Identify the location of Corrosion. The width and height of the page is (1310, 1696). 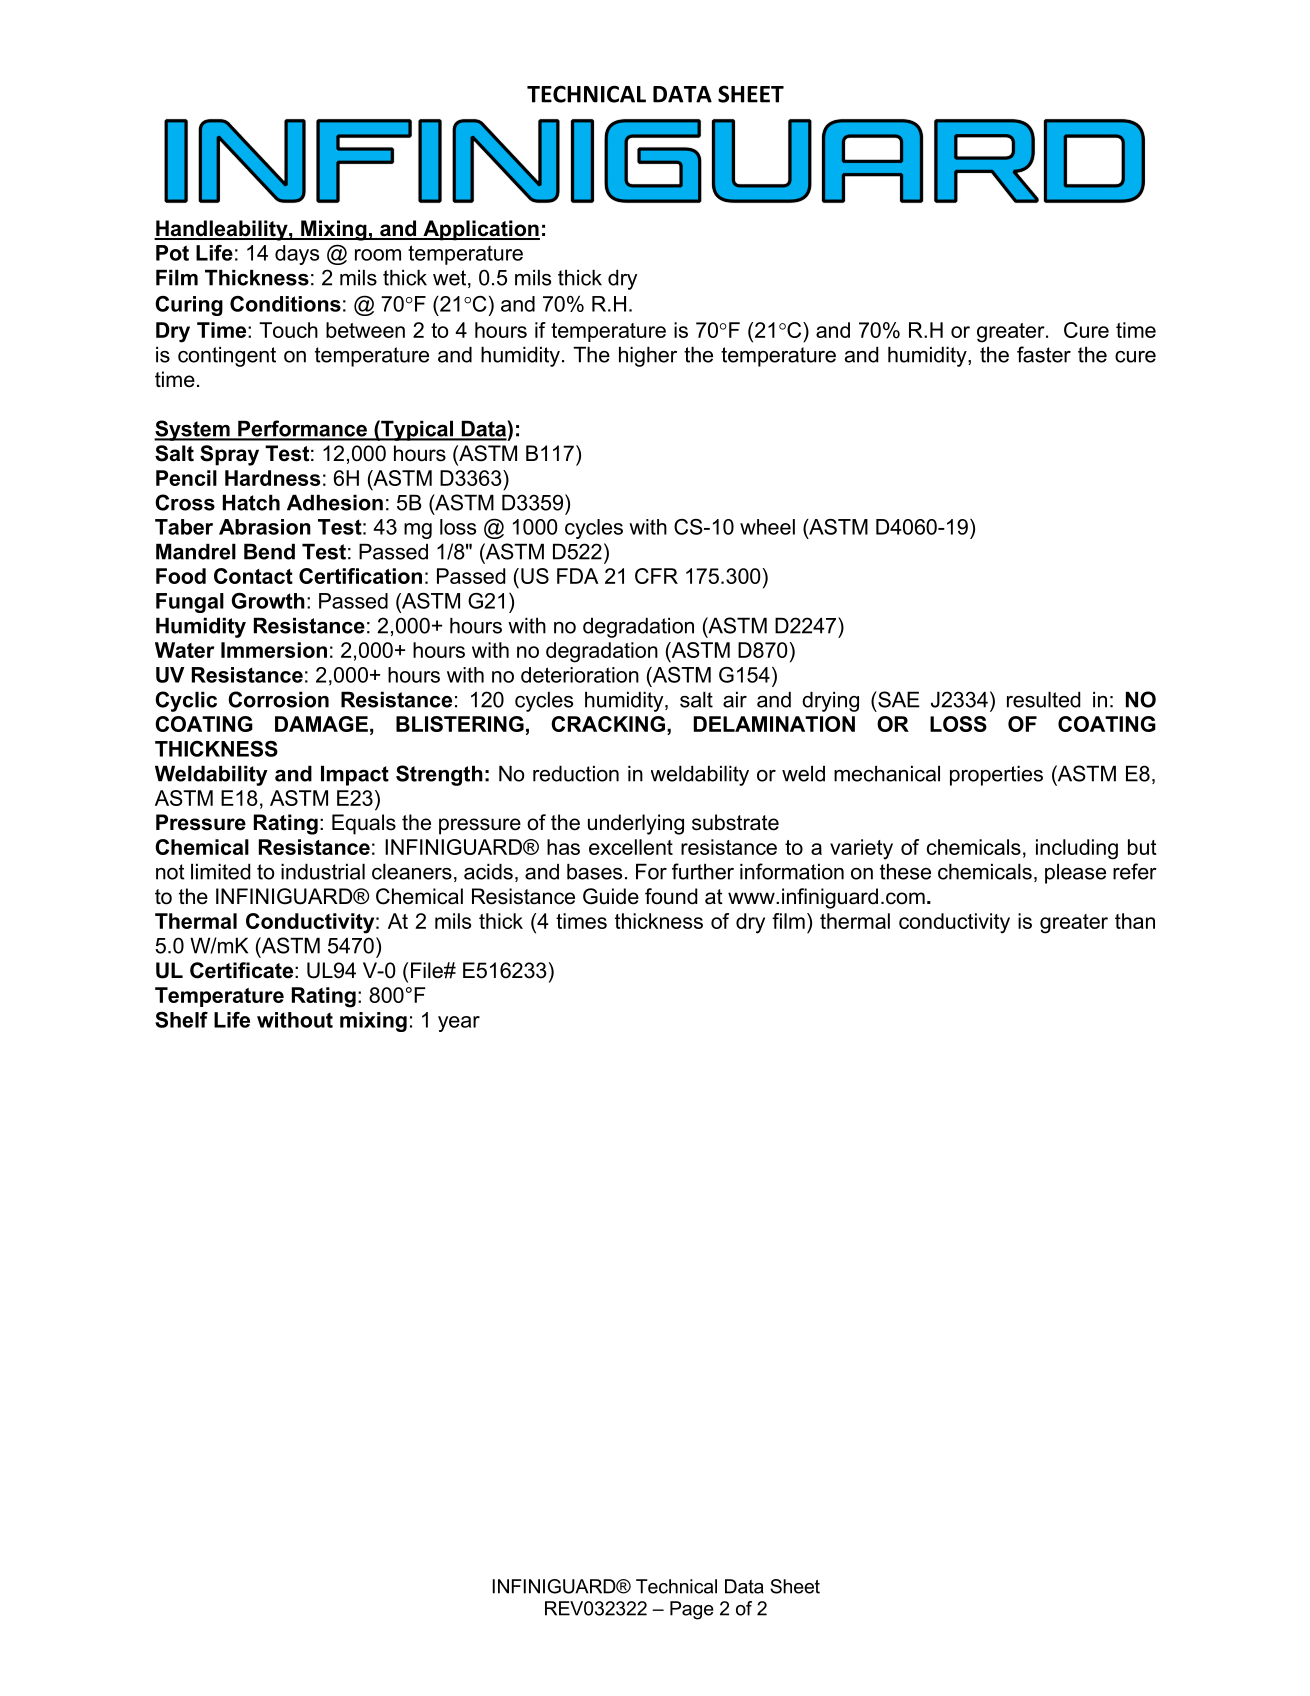
(278, 699).
